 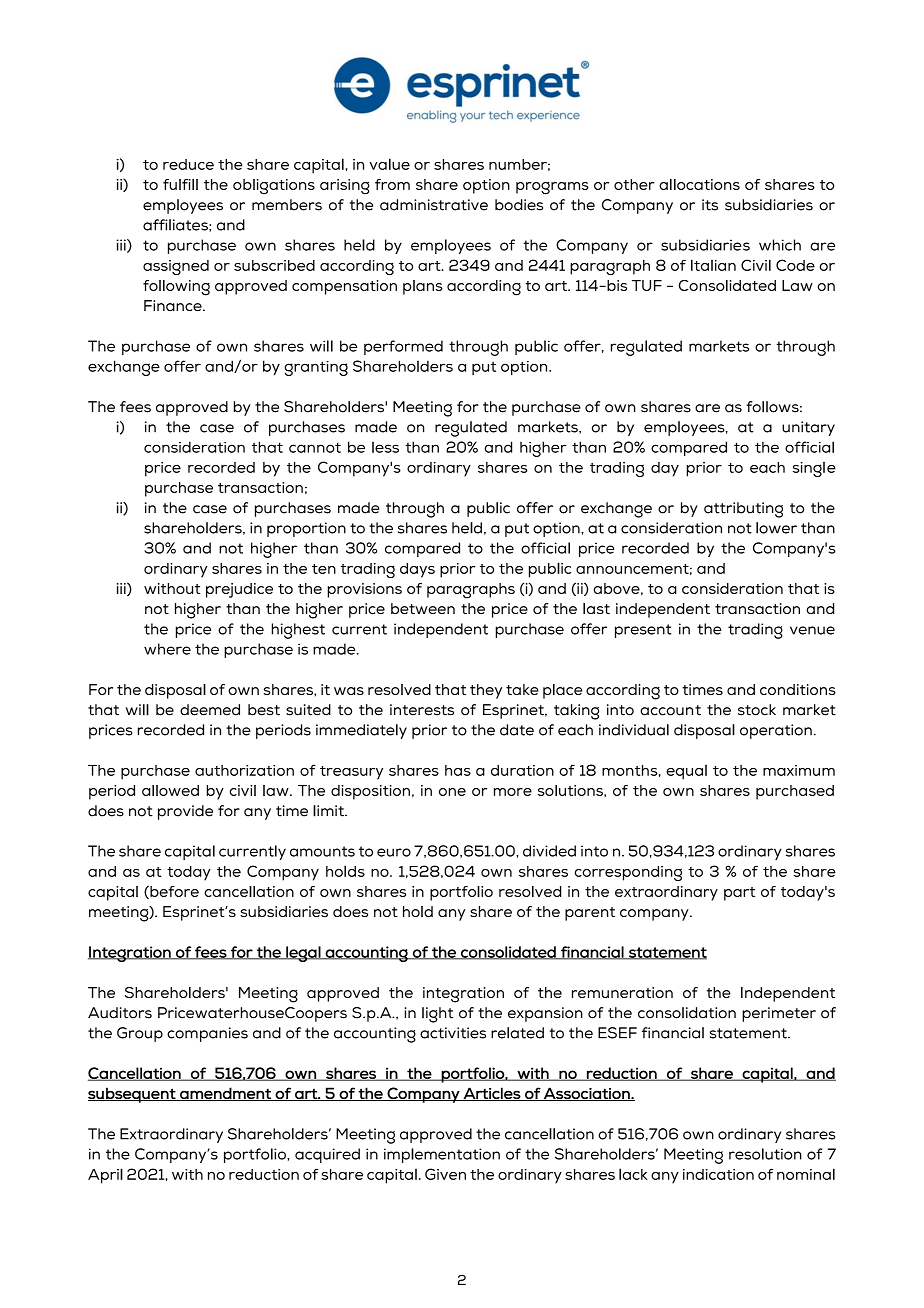 What do you see at coordinates (394, 852) in the screenshot?
I see `euro` at bounding box center [394, 852].
